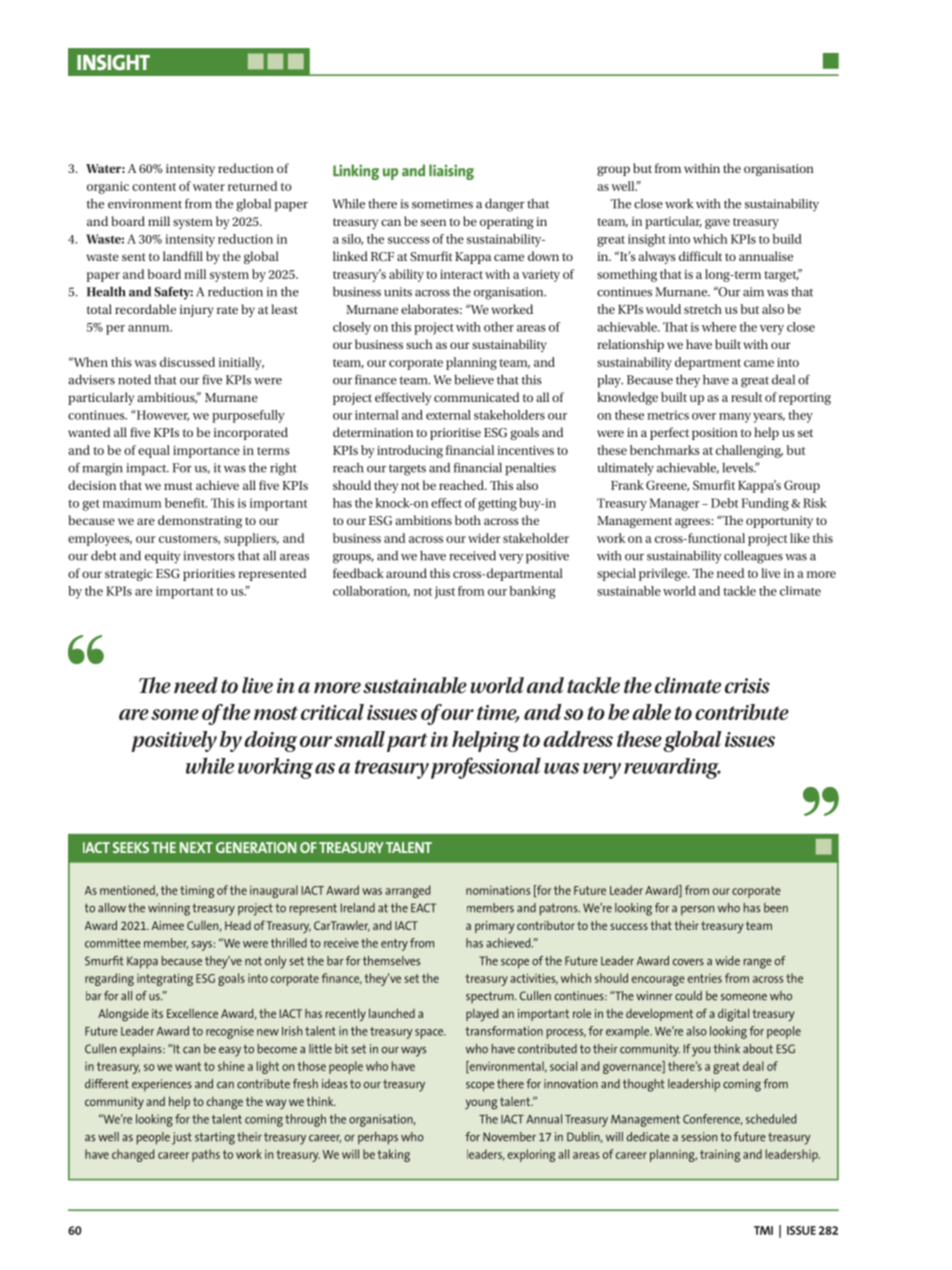  Describe the element at coordinates (753, 557) in the image. I see `colleagues` at that location.
